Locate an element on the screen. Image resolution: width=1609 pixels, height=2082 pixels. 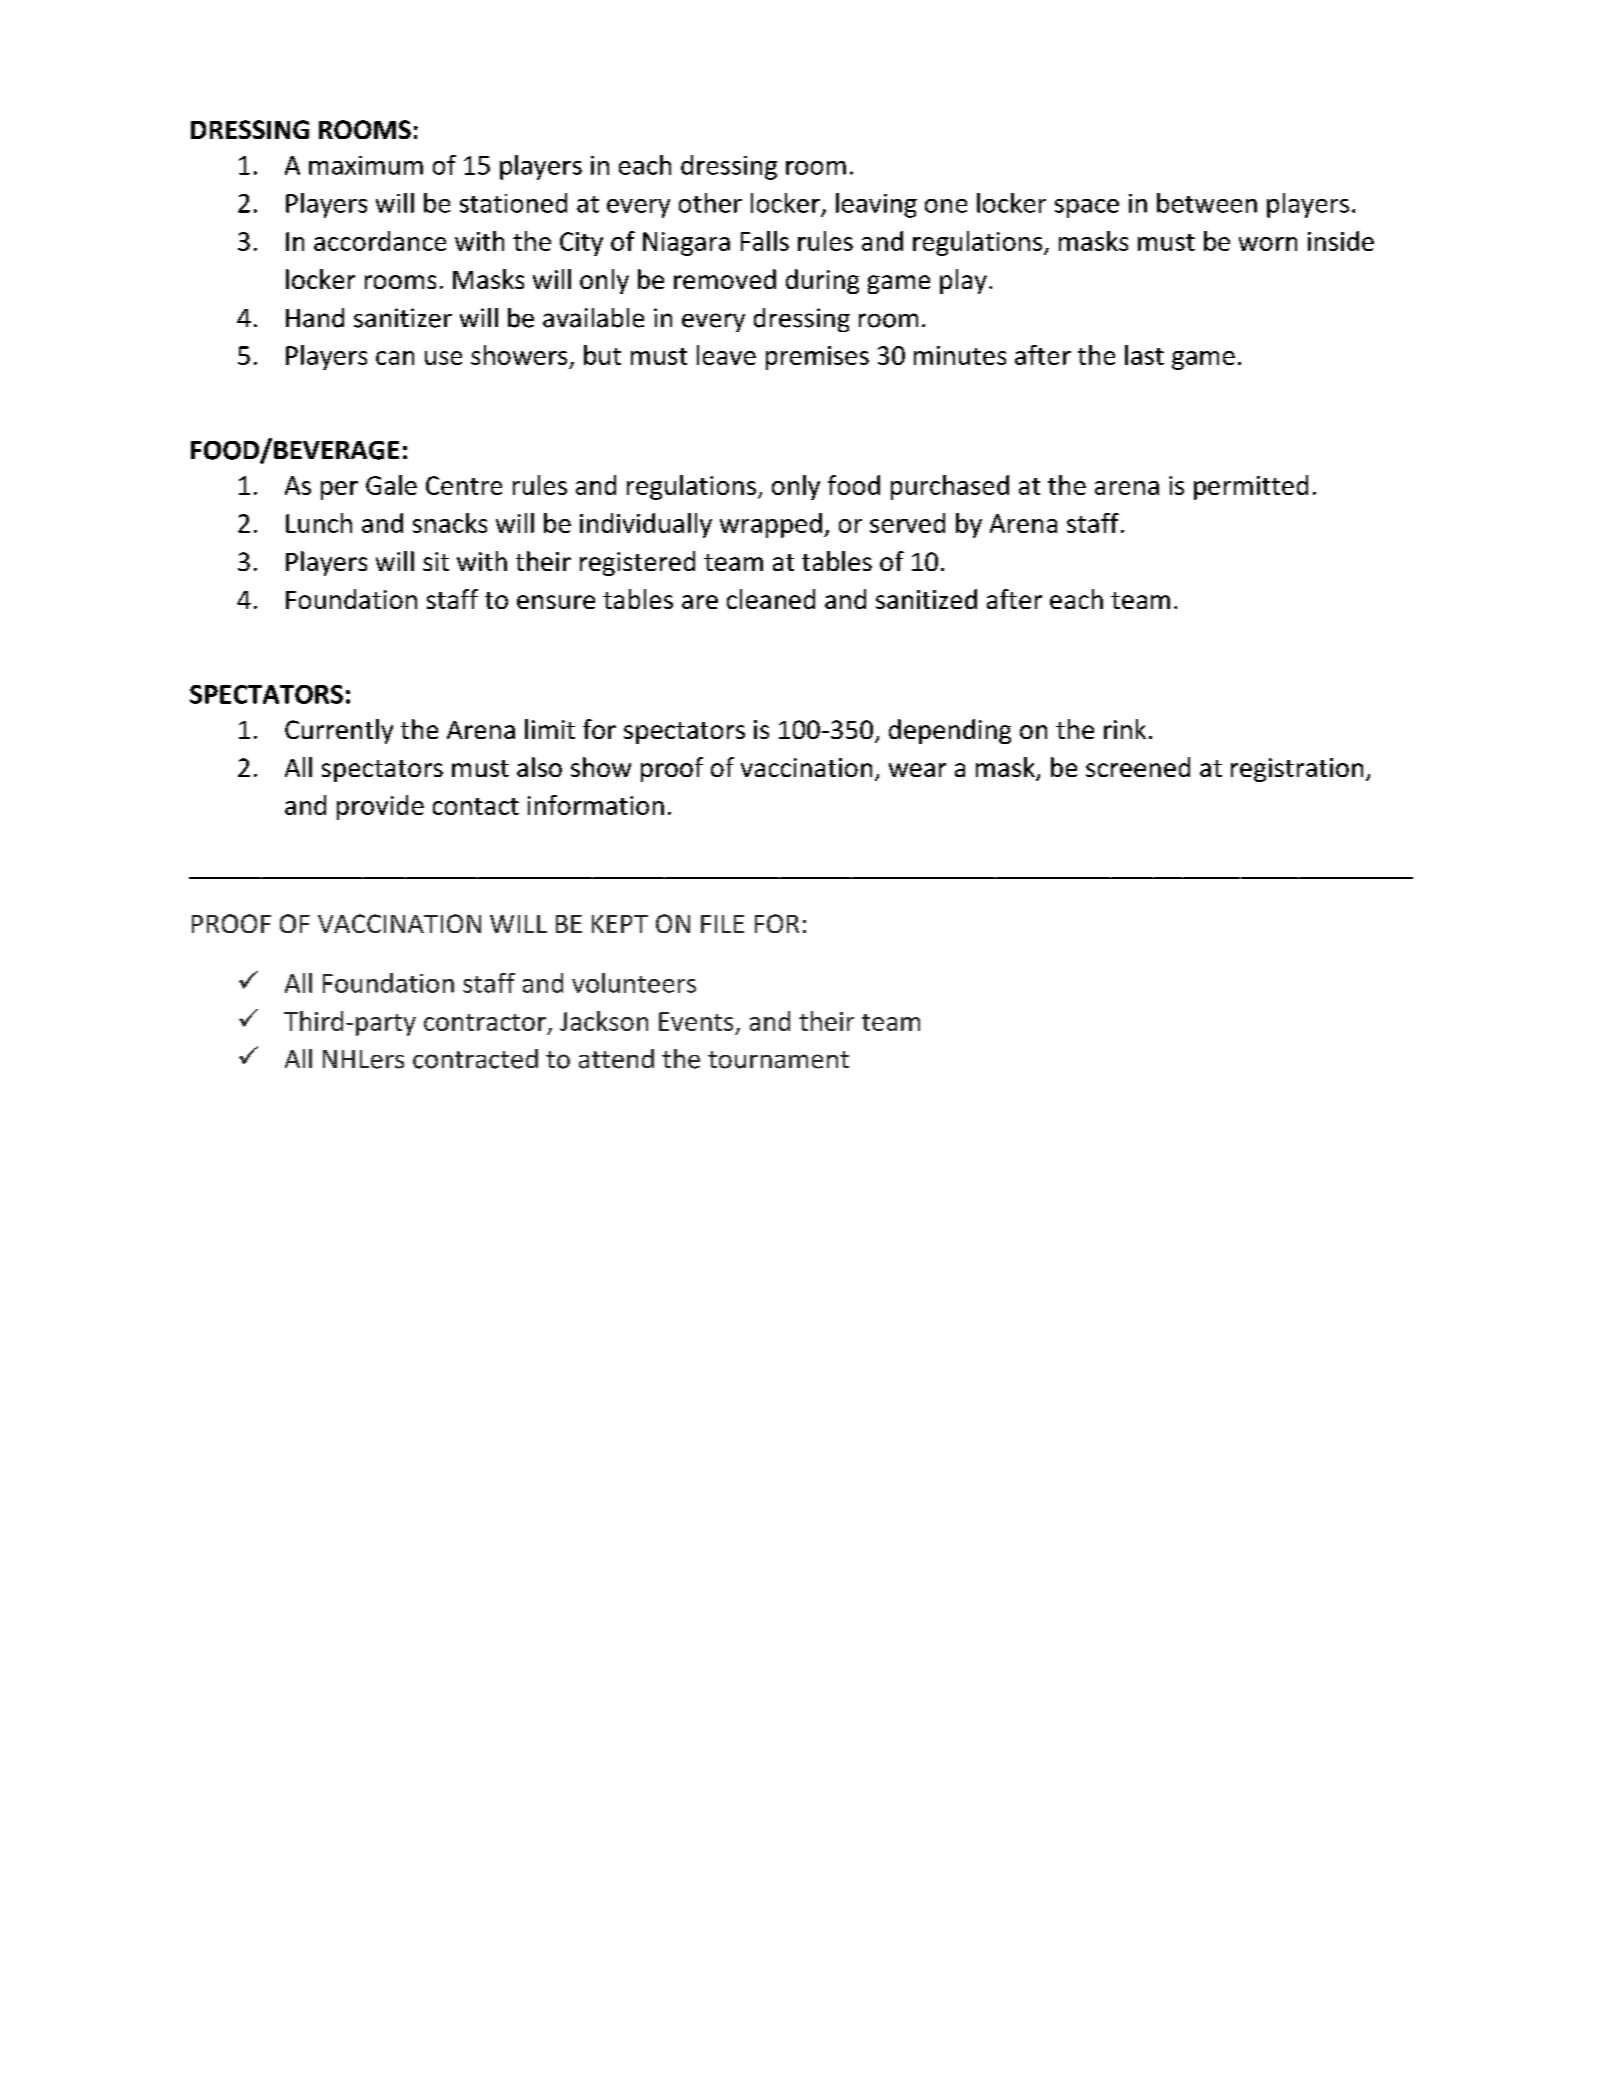
leaving is located at coordinates (876, 205).
